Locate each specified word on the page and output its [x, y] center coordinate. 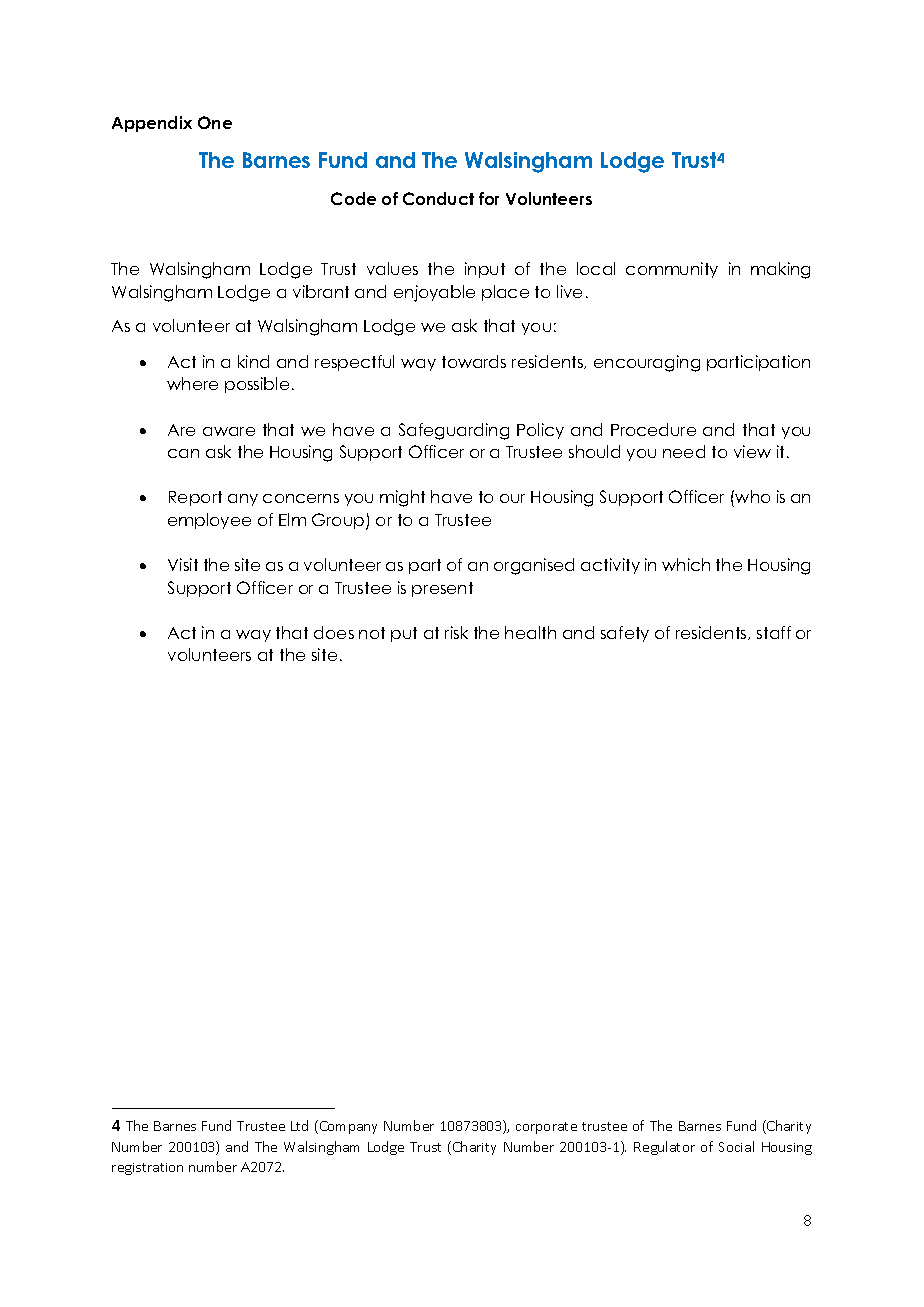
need [684, 451]
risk [456, 632]
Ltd [299, 1125]
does [334, 632]
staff [774, 632]
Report [195, 498]
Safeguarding [454, 431]
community [672, 270]
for [489, 198]
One [215, 122]
